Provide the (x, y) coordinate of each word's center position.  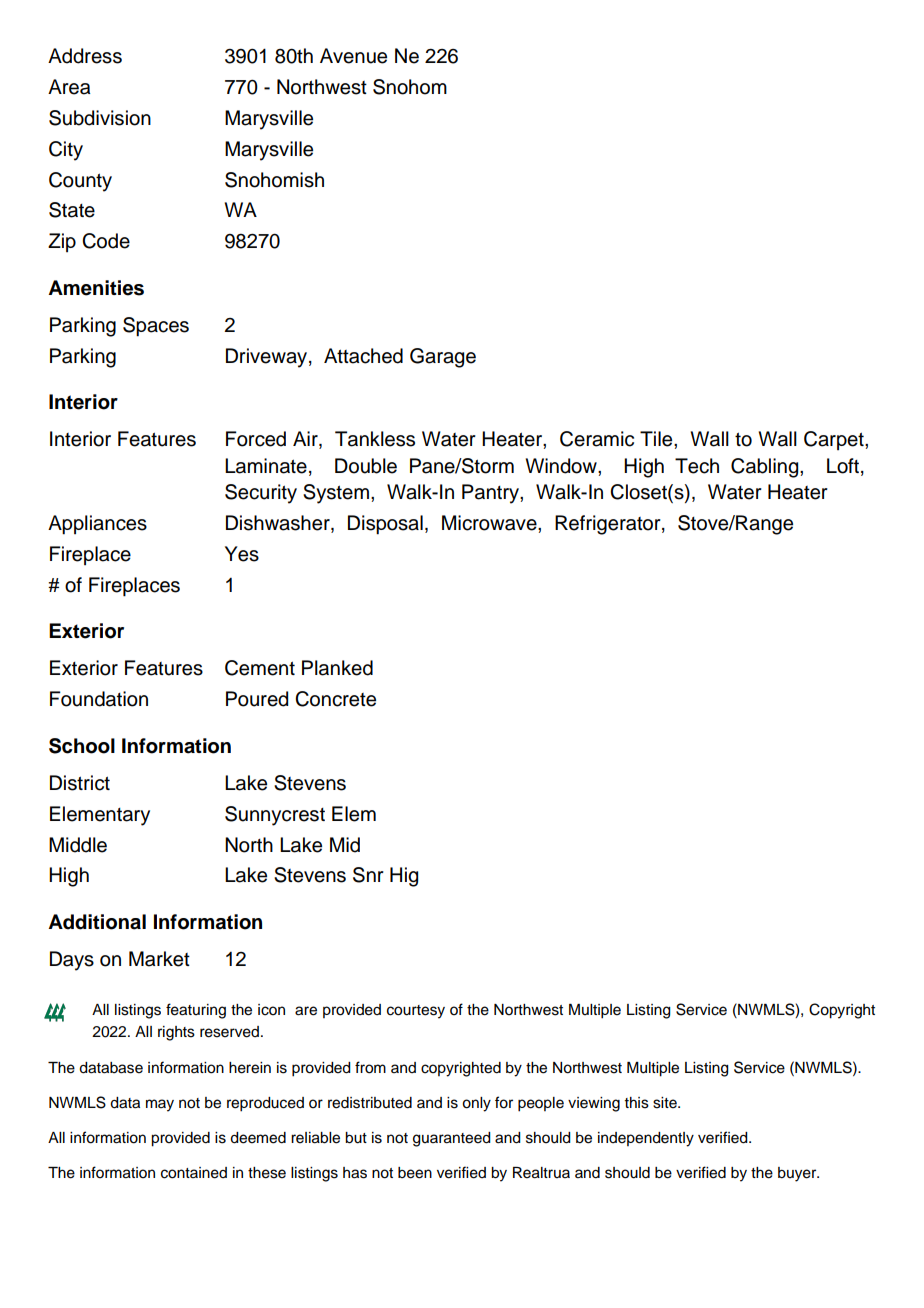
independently (646, 1139)
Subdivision (100, 118)
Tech (697, 466)
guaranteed (452, 1139)
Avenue (353, 56)
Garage (443, 358)
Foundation (99, 699)
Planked (337, 668)
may (160, 1105)
